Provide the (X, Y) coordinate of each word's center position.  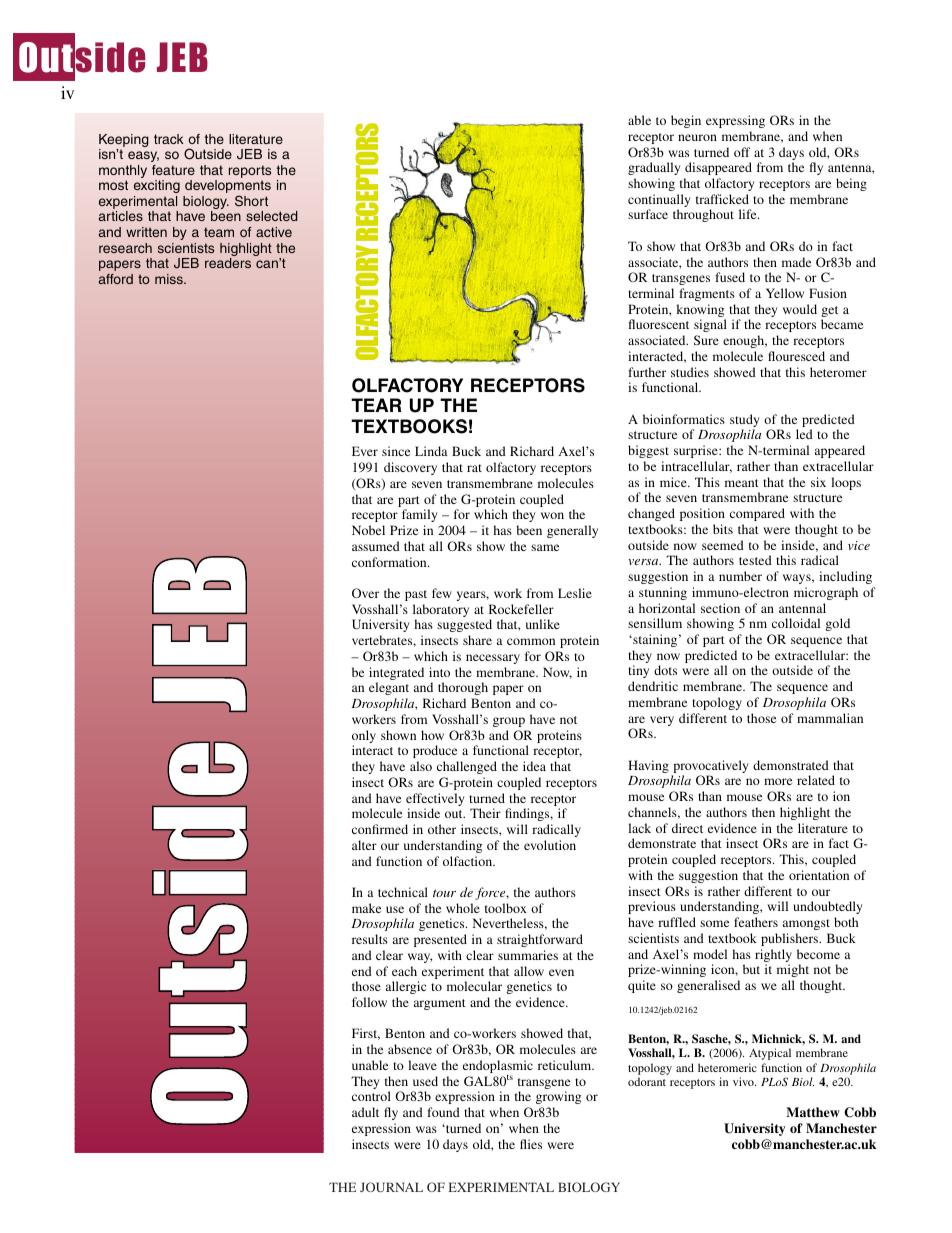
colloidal (796, 623)
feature (173, 170)
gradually (654, 168)
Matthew (813, 1112)
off (742, 152)
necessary (493, 659)
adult (365, 1112)
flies (531, 1144)
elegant (389, 688)
